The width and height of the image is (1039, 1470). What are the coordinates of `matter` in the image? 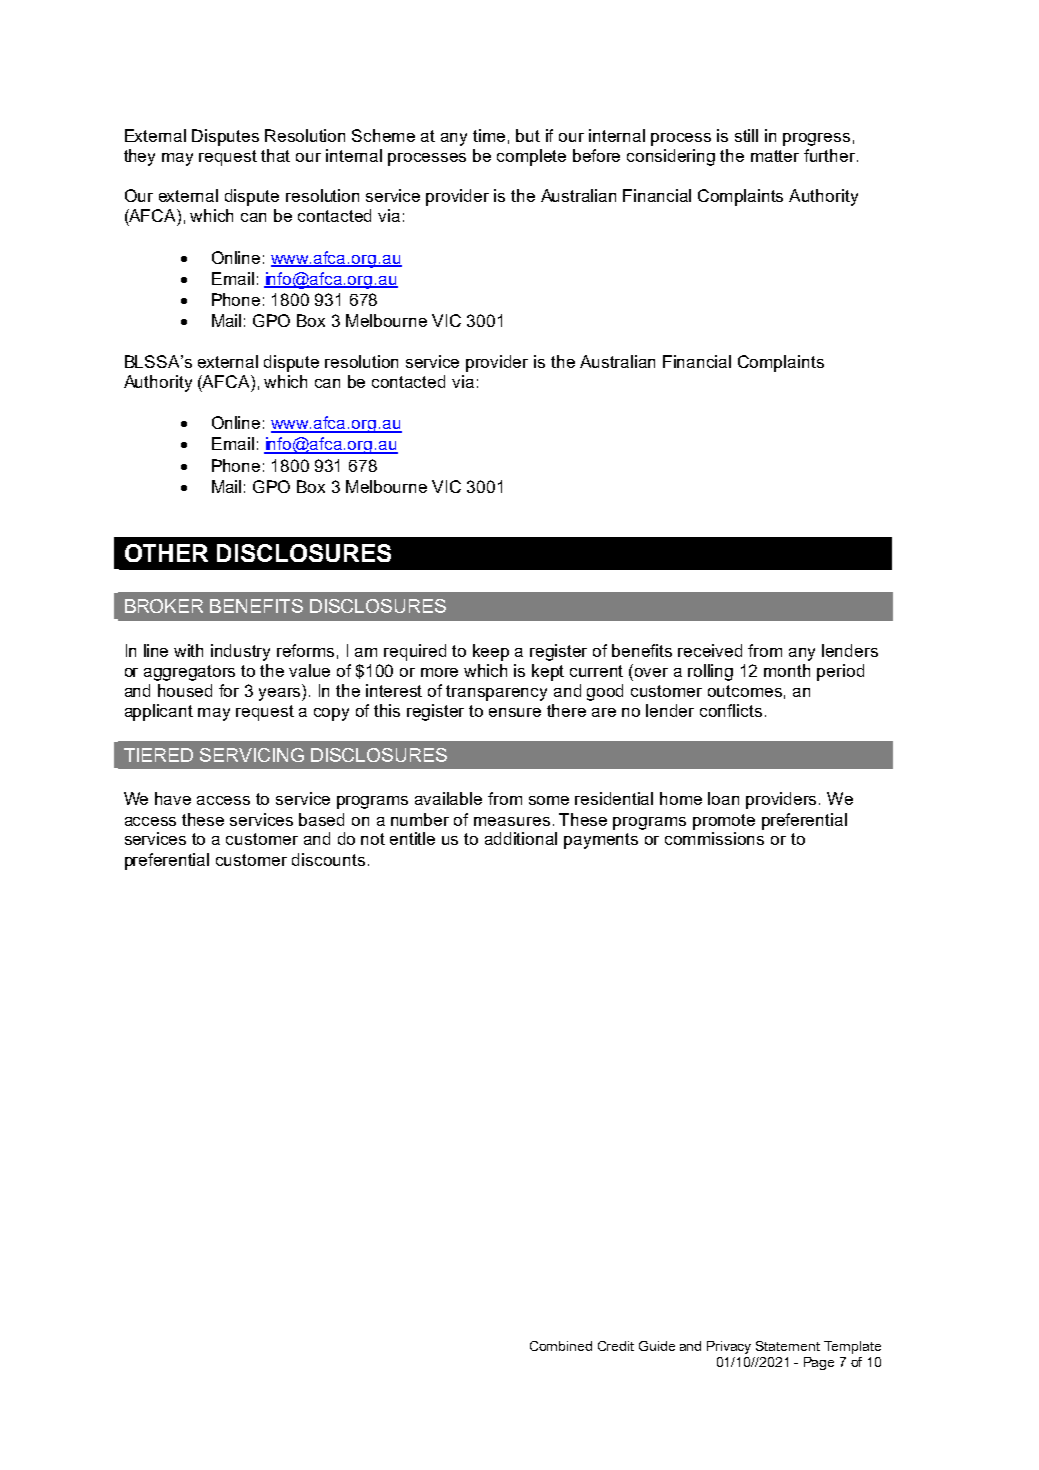 It's located at (775, 156).
